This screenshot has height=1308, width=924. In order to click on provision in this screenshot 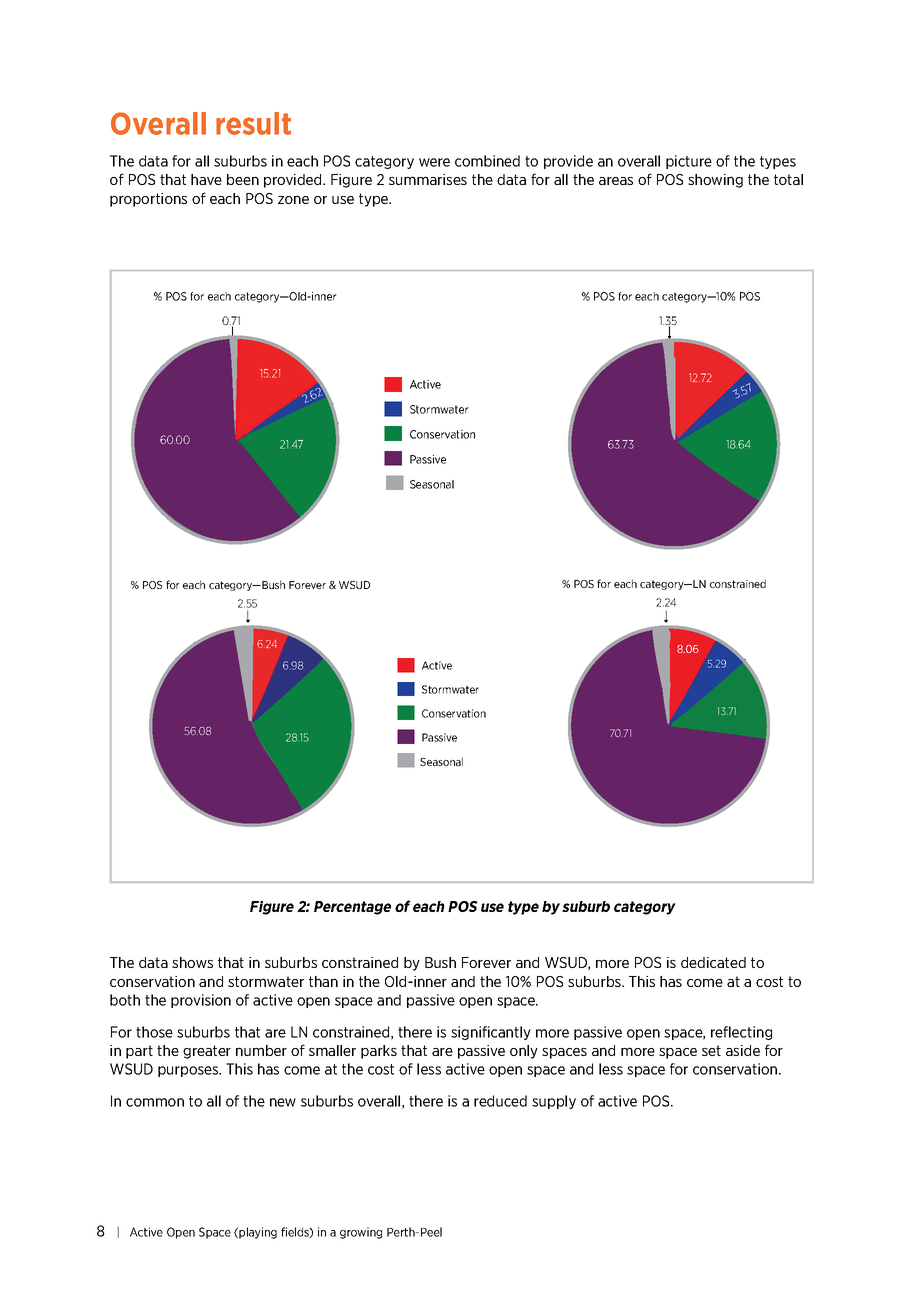, I will do `click(201, 1001)`.
